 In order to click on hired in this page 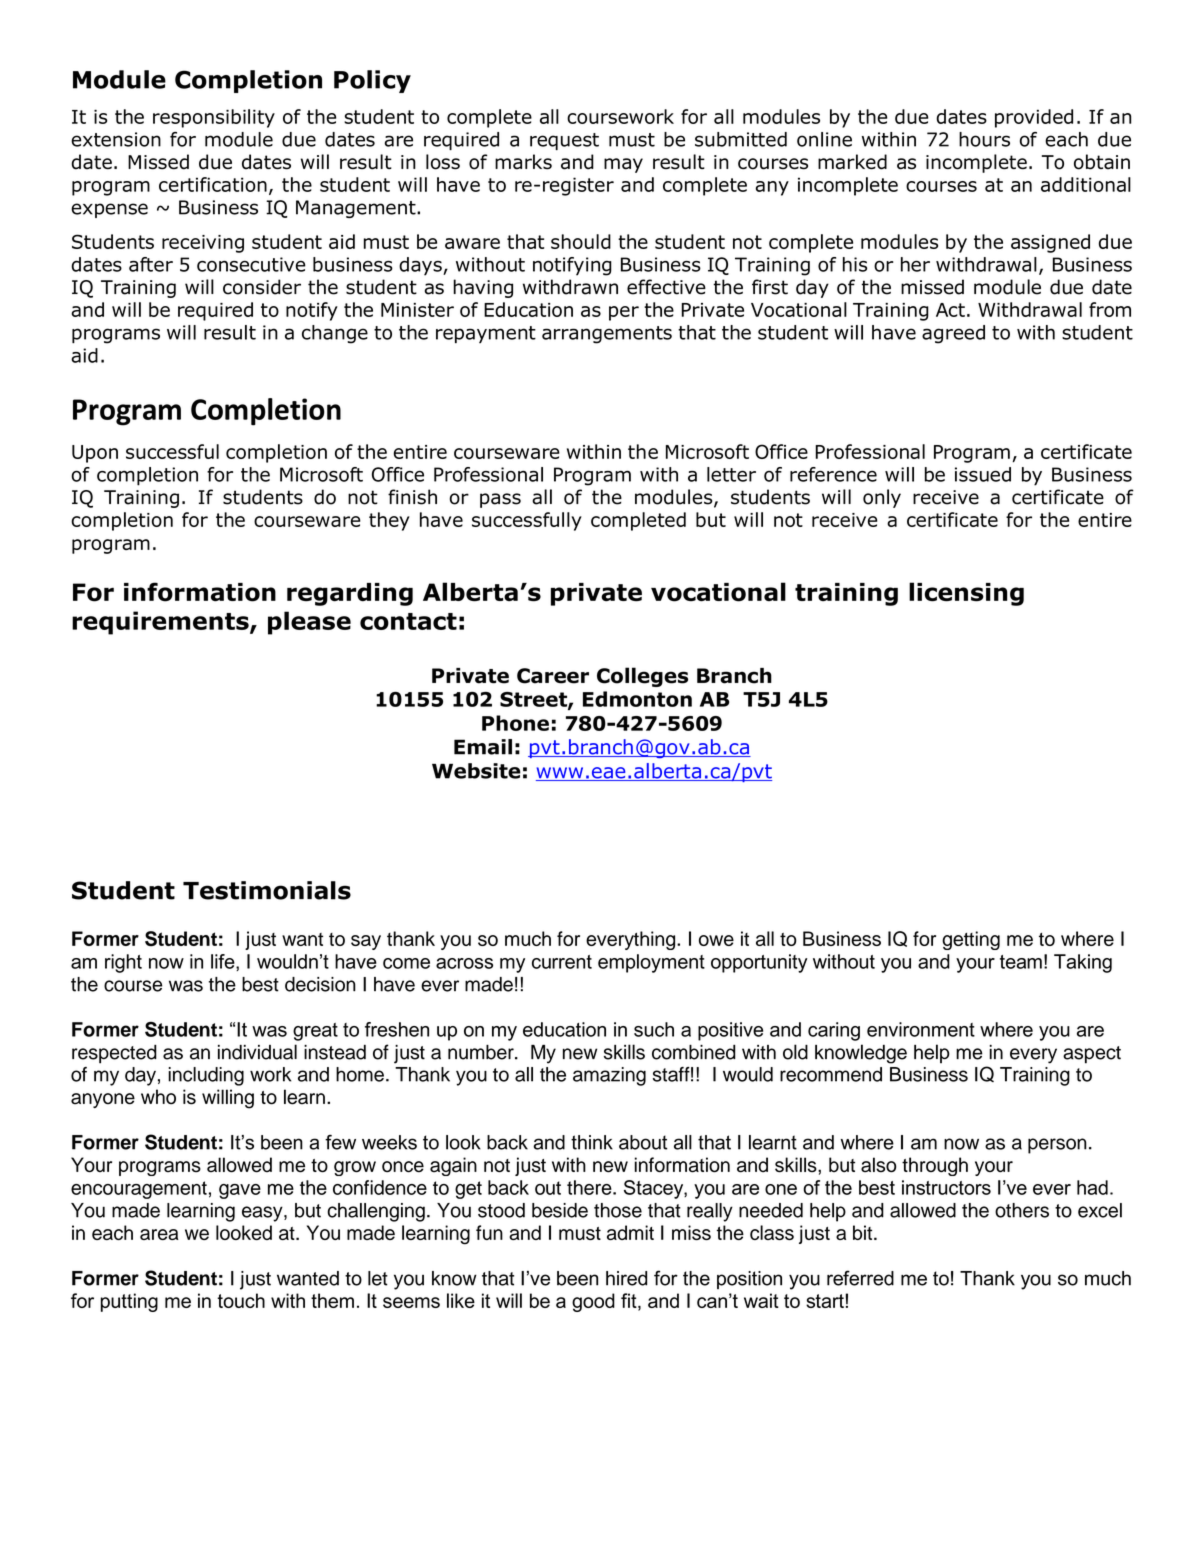, I will do `click(626, 1278)`.
